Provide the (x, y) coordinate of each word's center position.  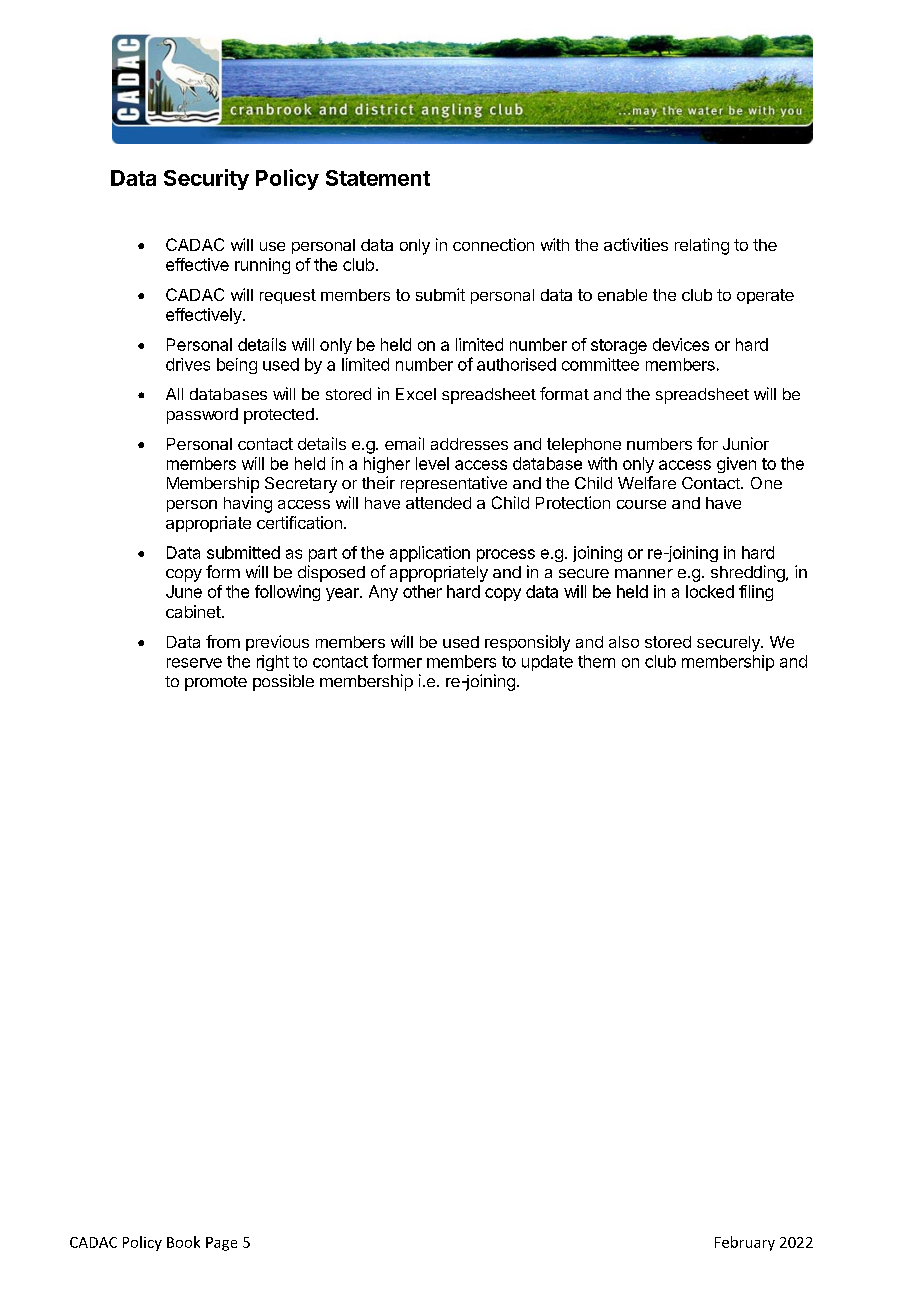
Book (183, 1242)
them (596, 661)
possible (283, 682)
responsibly (527, 643)
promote (216, 683)
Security (206, 179)
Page (221, 1244)
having (248, 504)
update (547, 663)
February (745, 1243)
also (624, 642)
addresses (469, 444)
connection (493, 244)
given (736, 465)
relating (702, 246)
